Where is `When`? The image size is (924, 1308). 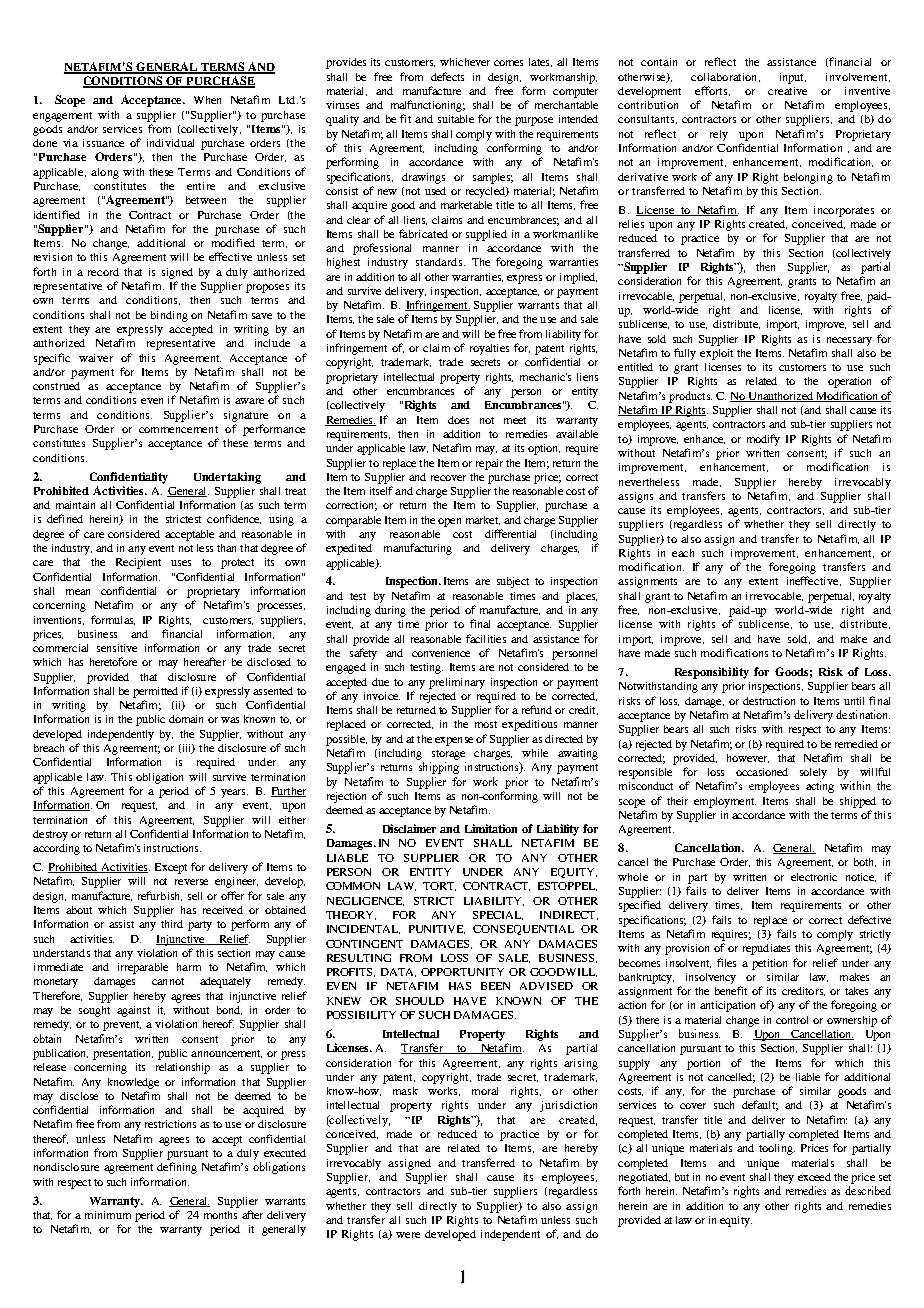
When is located at coordinates (207, 100).
